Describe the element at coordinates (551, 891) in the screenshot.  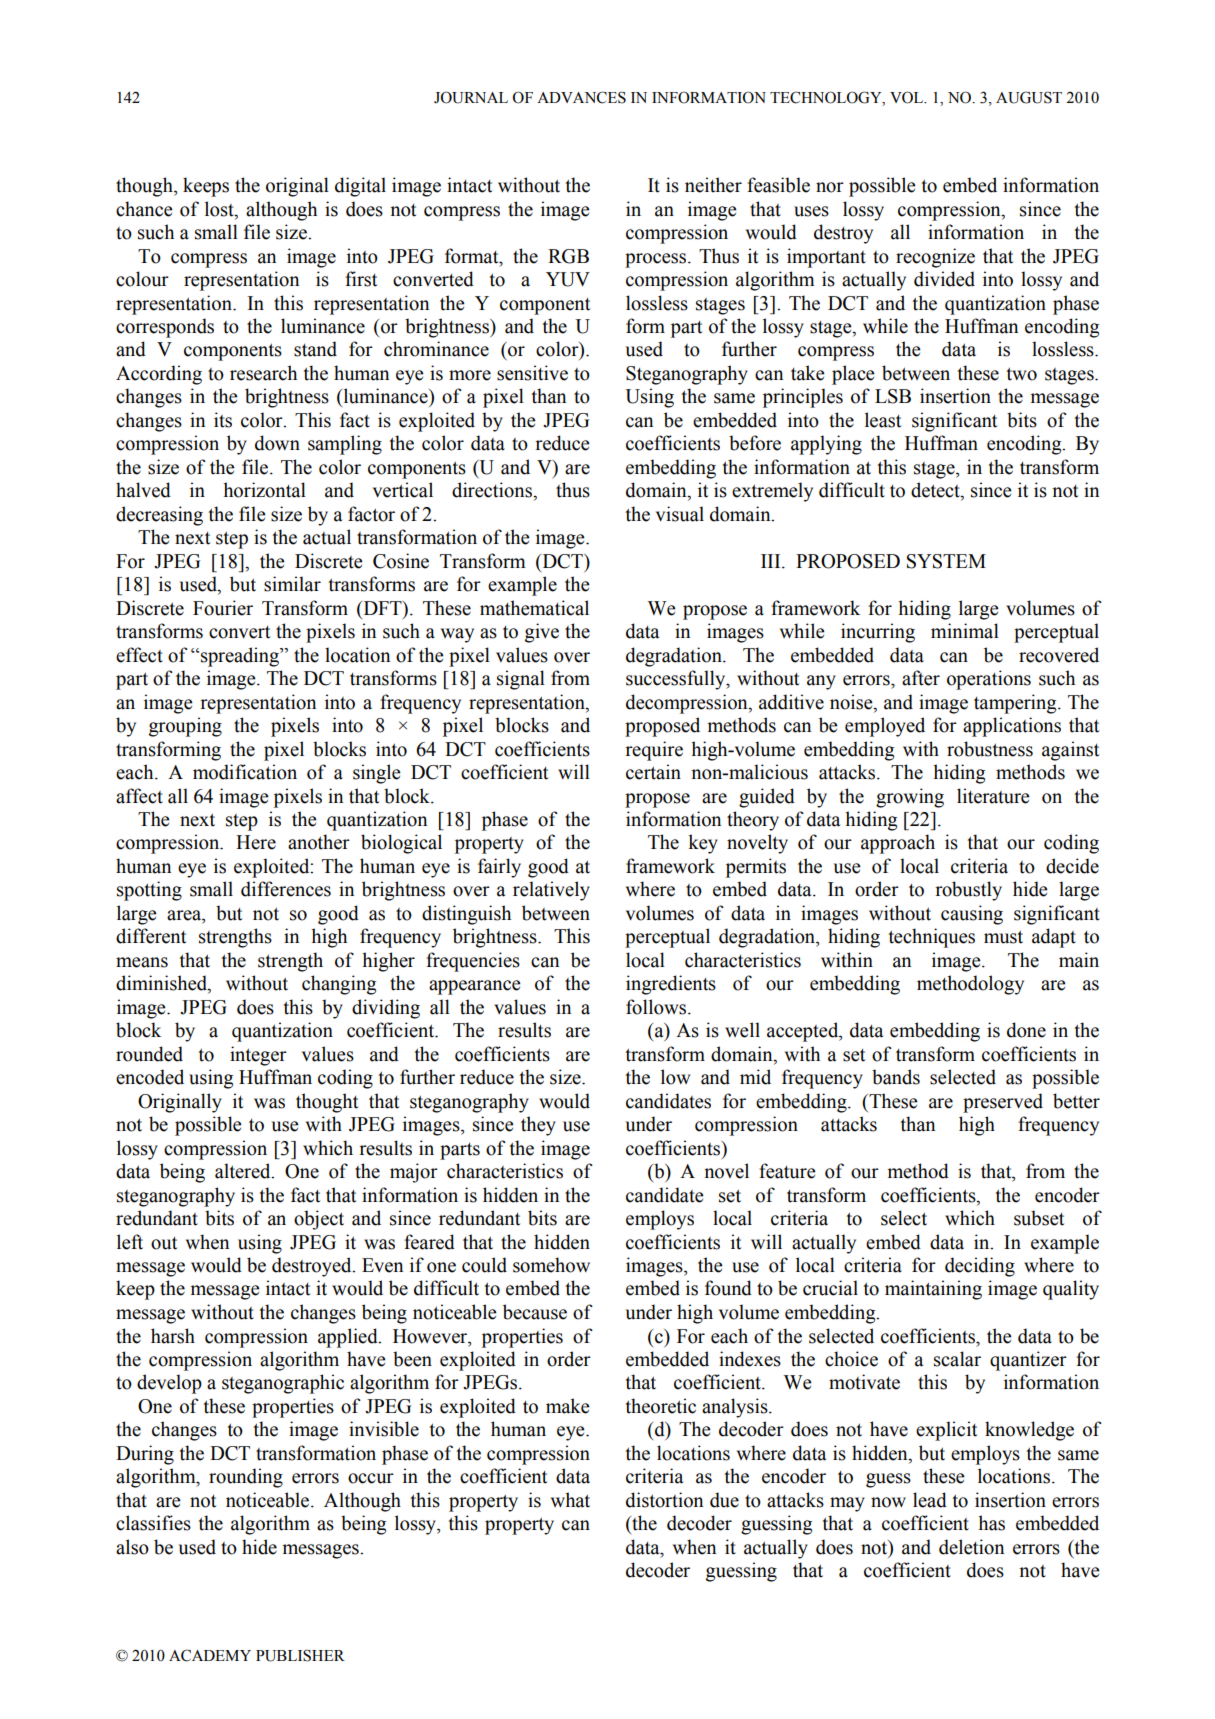
I see `relatively` at that location.
